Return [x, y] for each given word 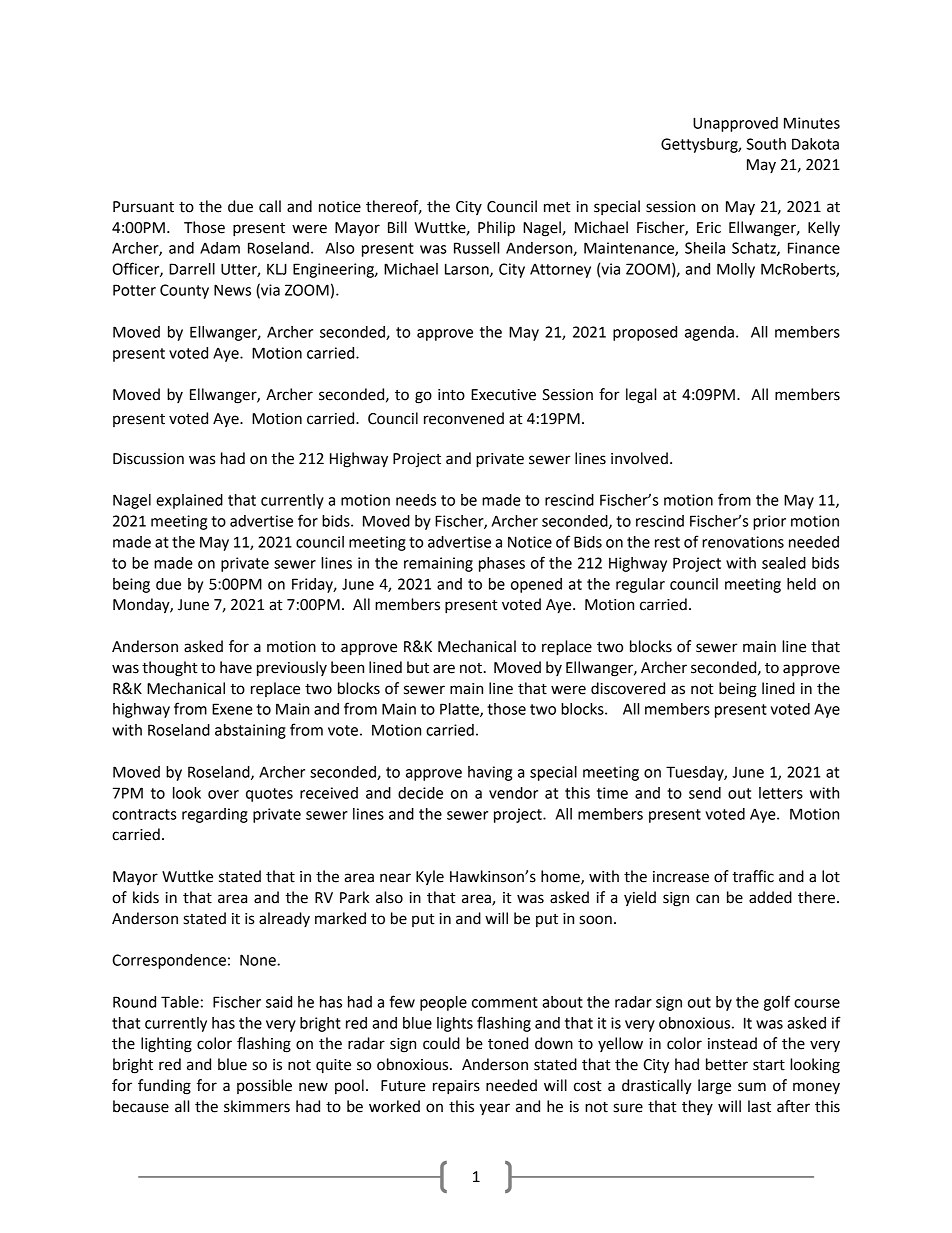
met [557, 207]
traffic [753, 876]
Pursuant [143, 207]
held [801, 584]
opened [536, 585]
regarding [215, 815]
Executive [503, 395]
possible [264, 1086]
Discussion [148, 459]
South [766, 144]
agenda [709, 333]
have [236, 667]
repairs [456, 1087]
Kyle [430, 877]
